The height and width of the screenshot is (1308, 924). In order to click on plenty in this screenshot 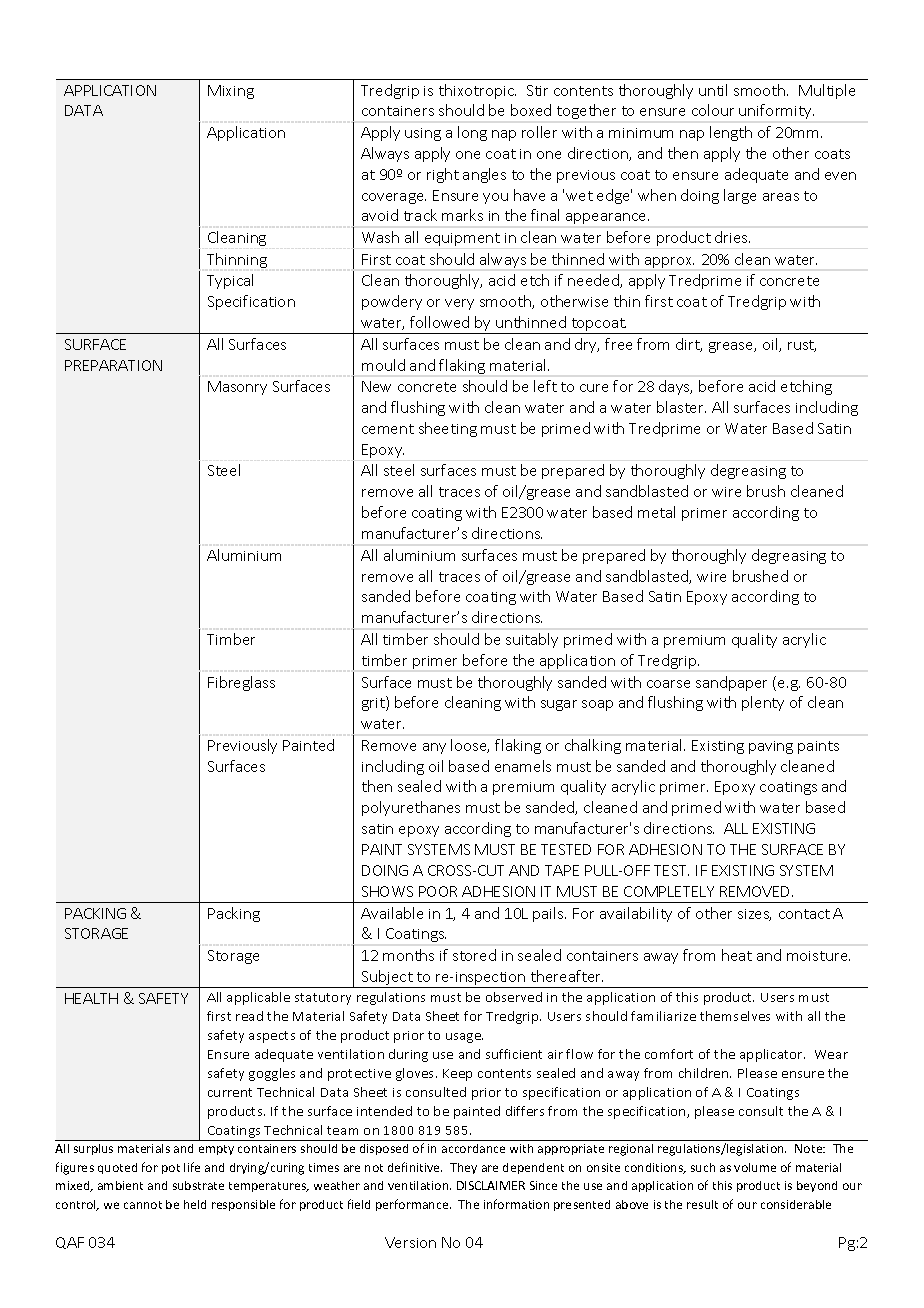, I will do `click(763, 703)`.
